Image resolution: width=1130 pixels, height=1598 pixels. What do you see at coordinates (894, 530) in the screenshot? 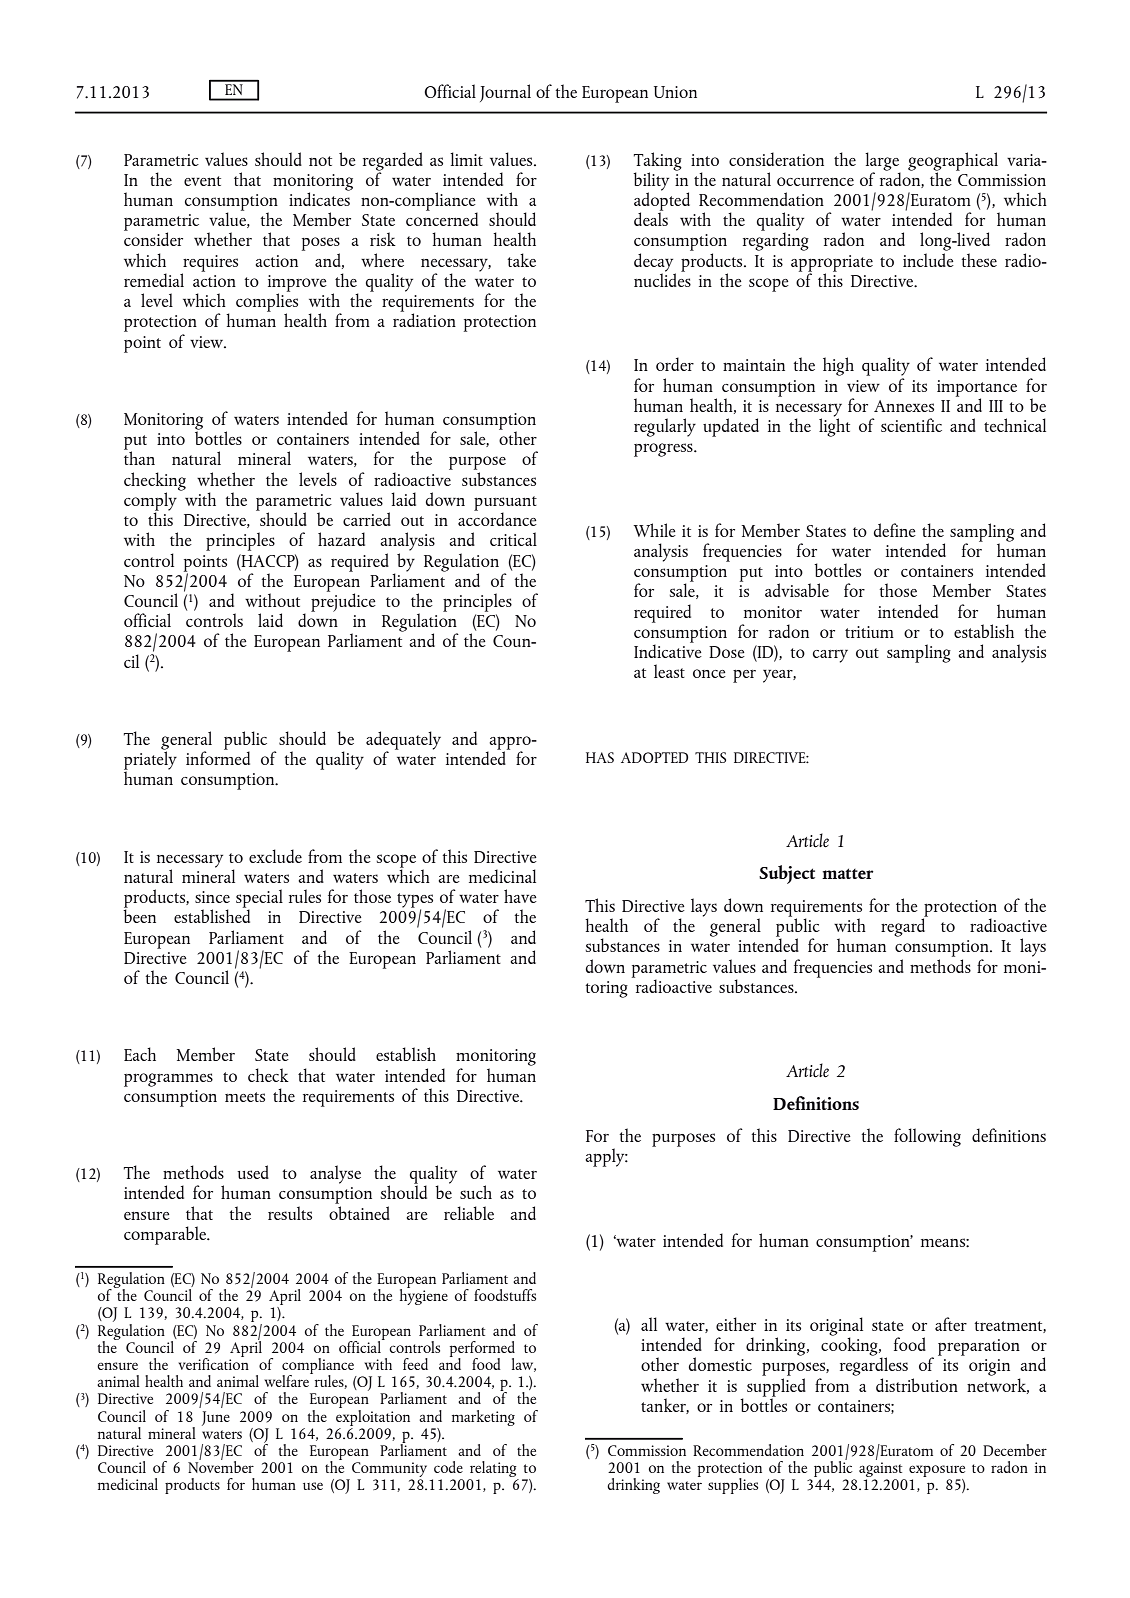
I see `define` at bounding box center [894, 530].
